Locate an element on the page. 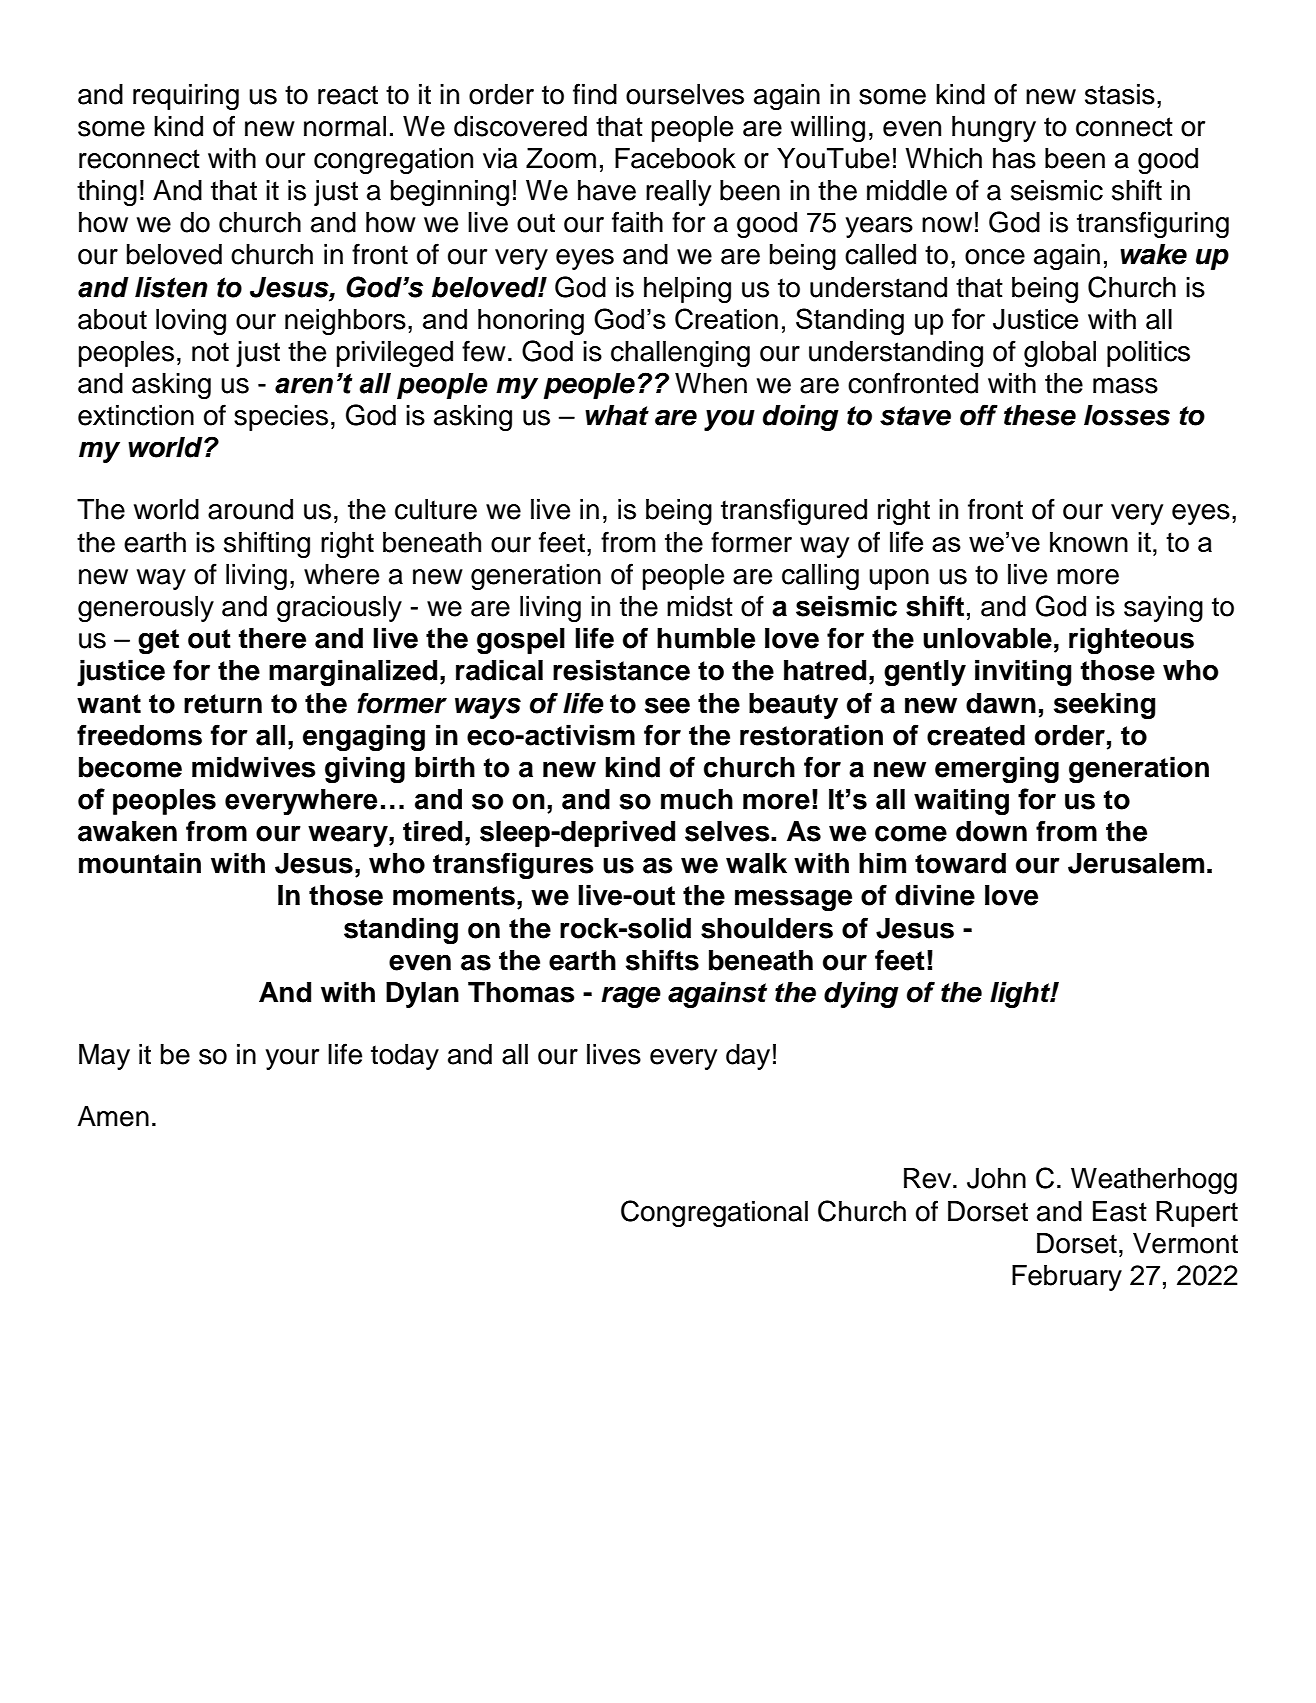  not is located at coordinates (210, 352).
